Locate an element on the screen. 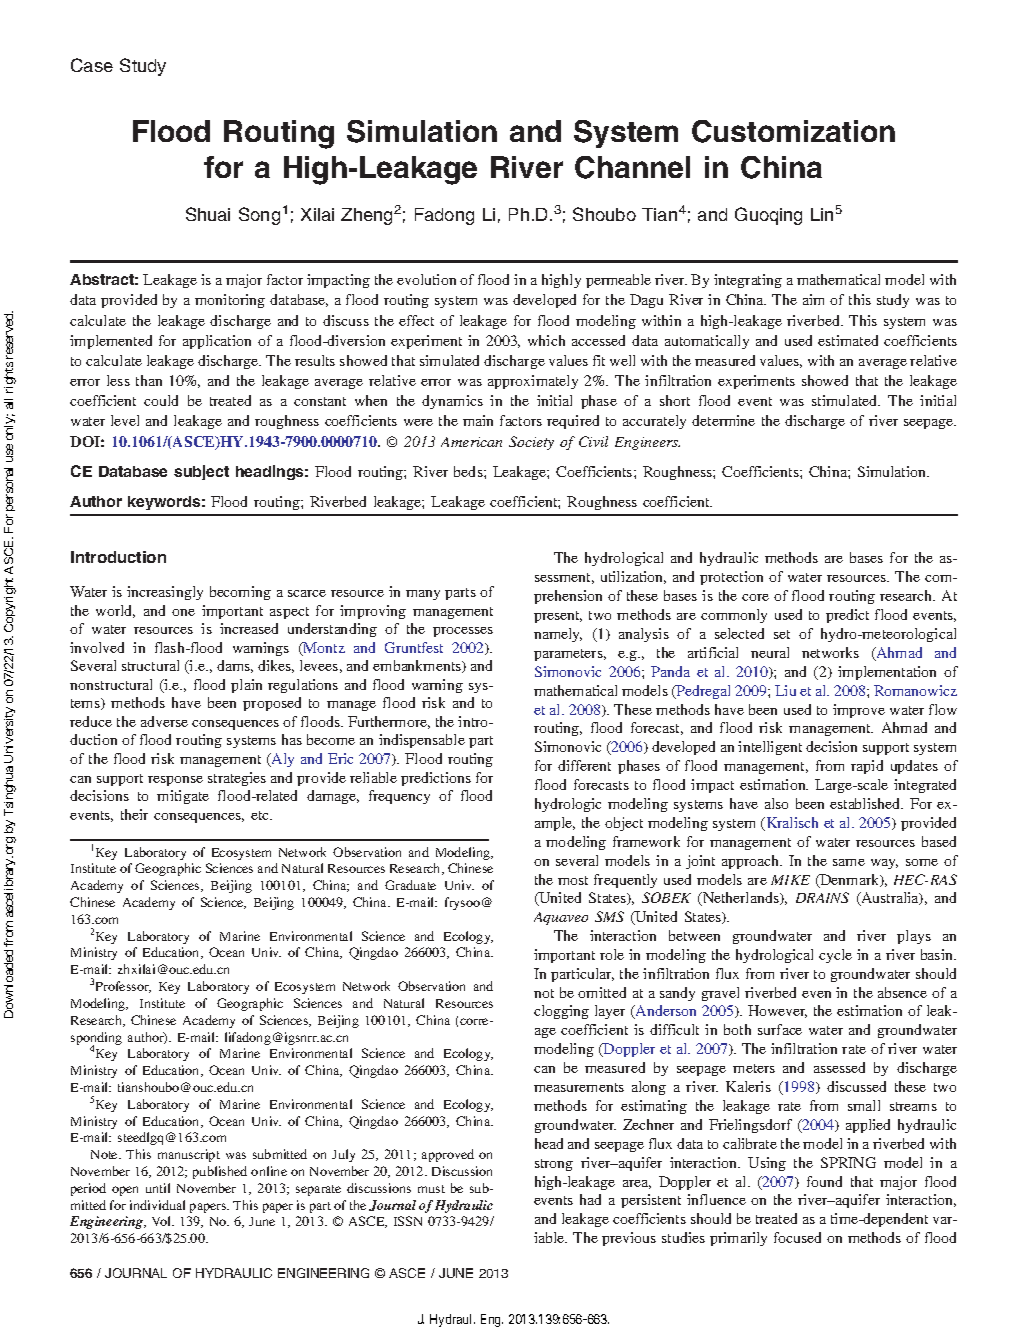  strong is located at coordinates (554, 1165).
